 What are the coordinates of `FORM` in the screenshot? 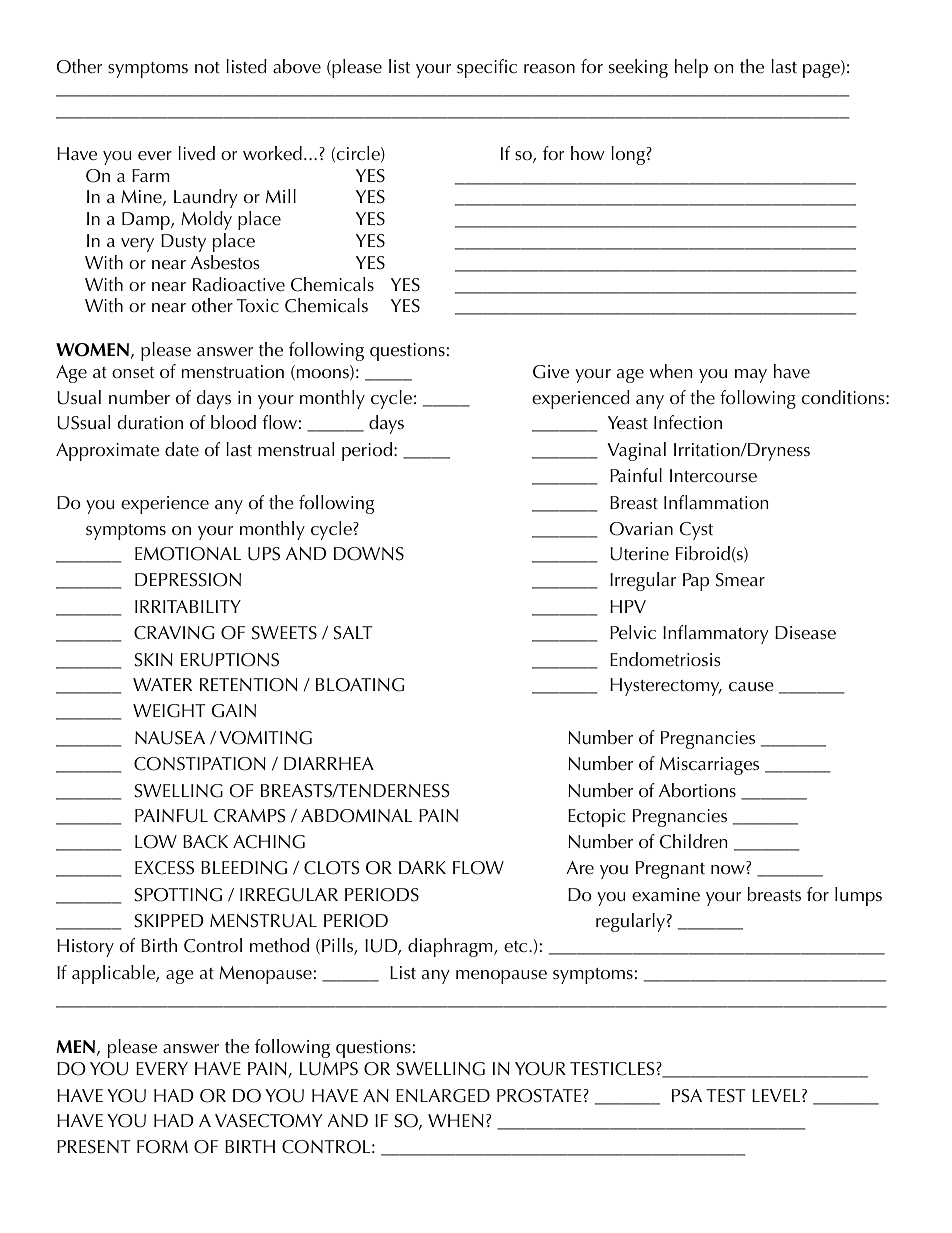 It's located at (162, 1147).
